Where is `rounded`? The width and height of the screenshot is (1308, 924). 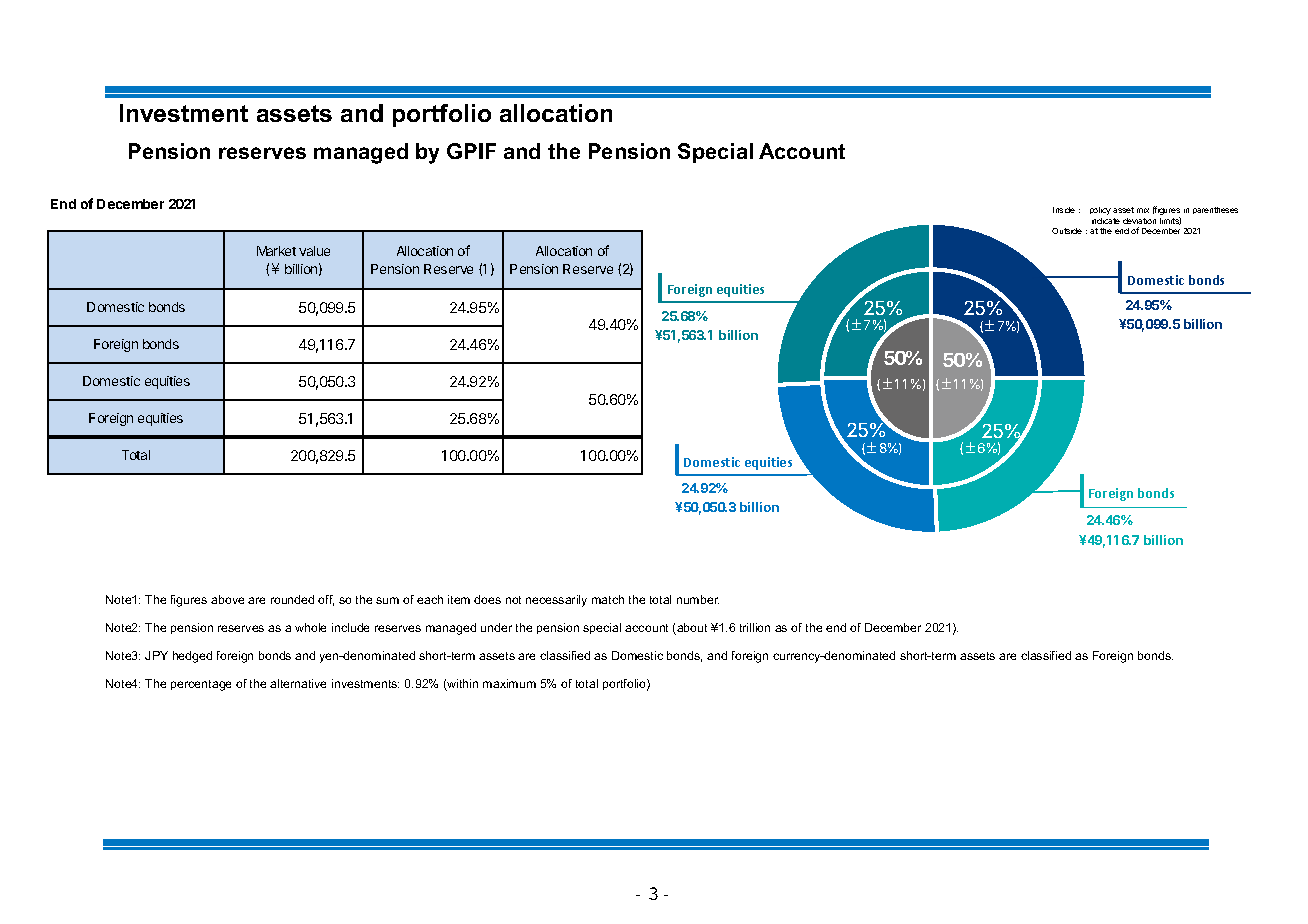
rounded is located at coordinates (292, 599).
